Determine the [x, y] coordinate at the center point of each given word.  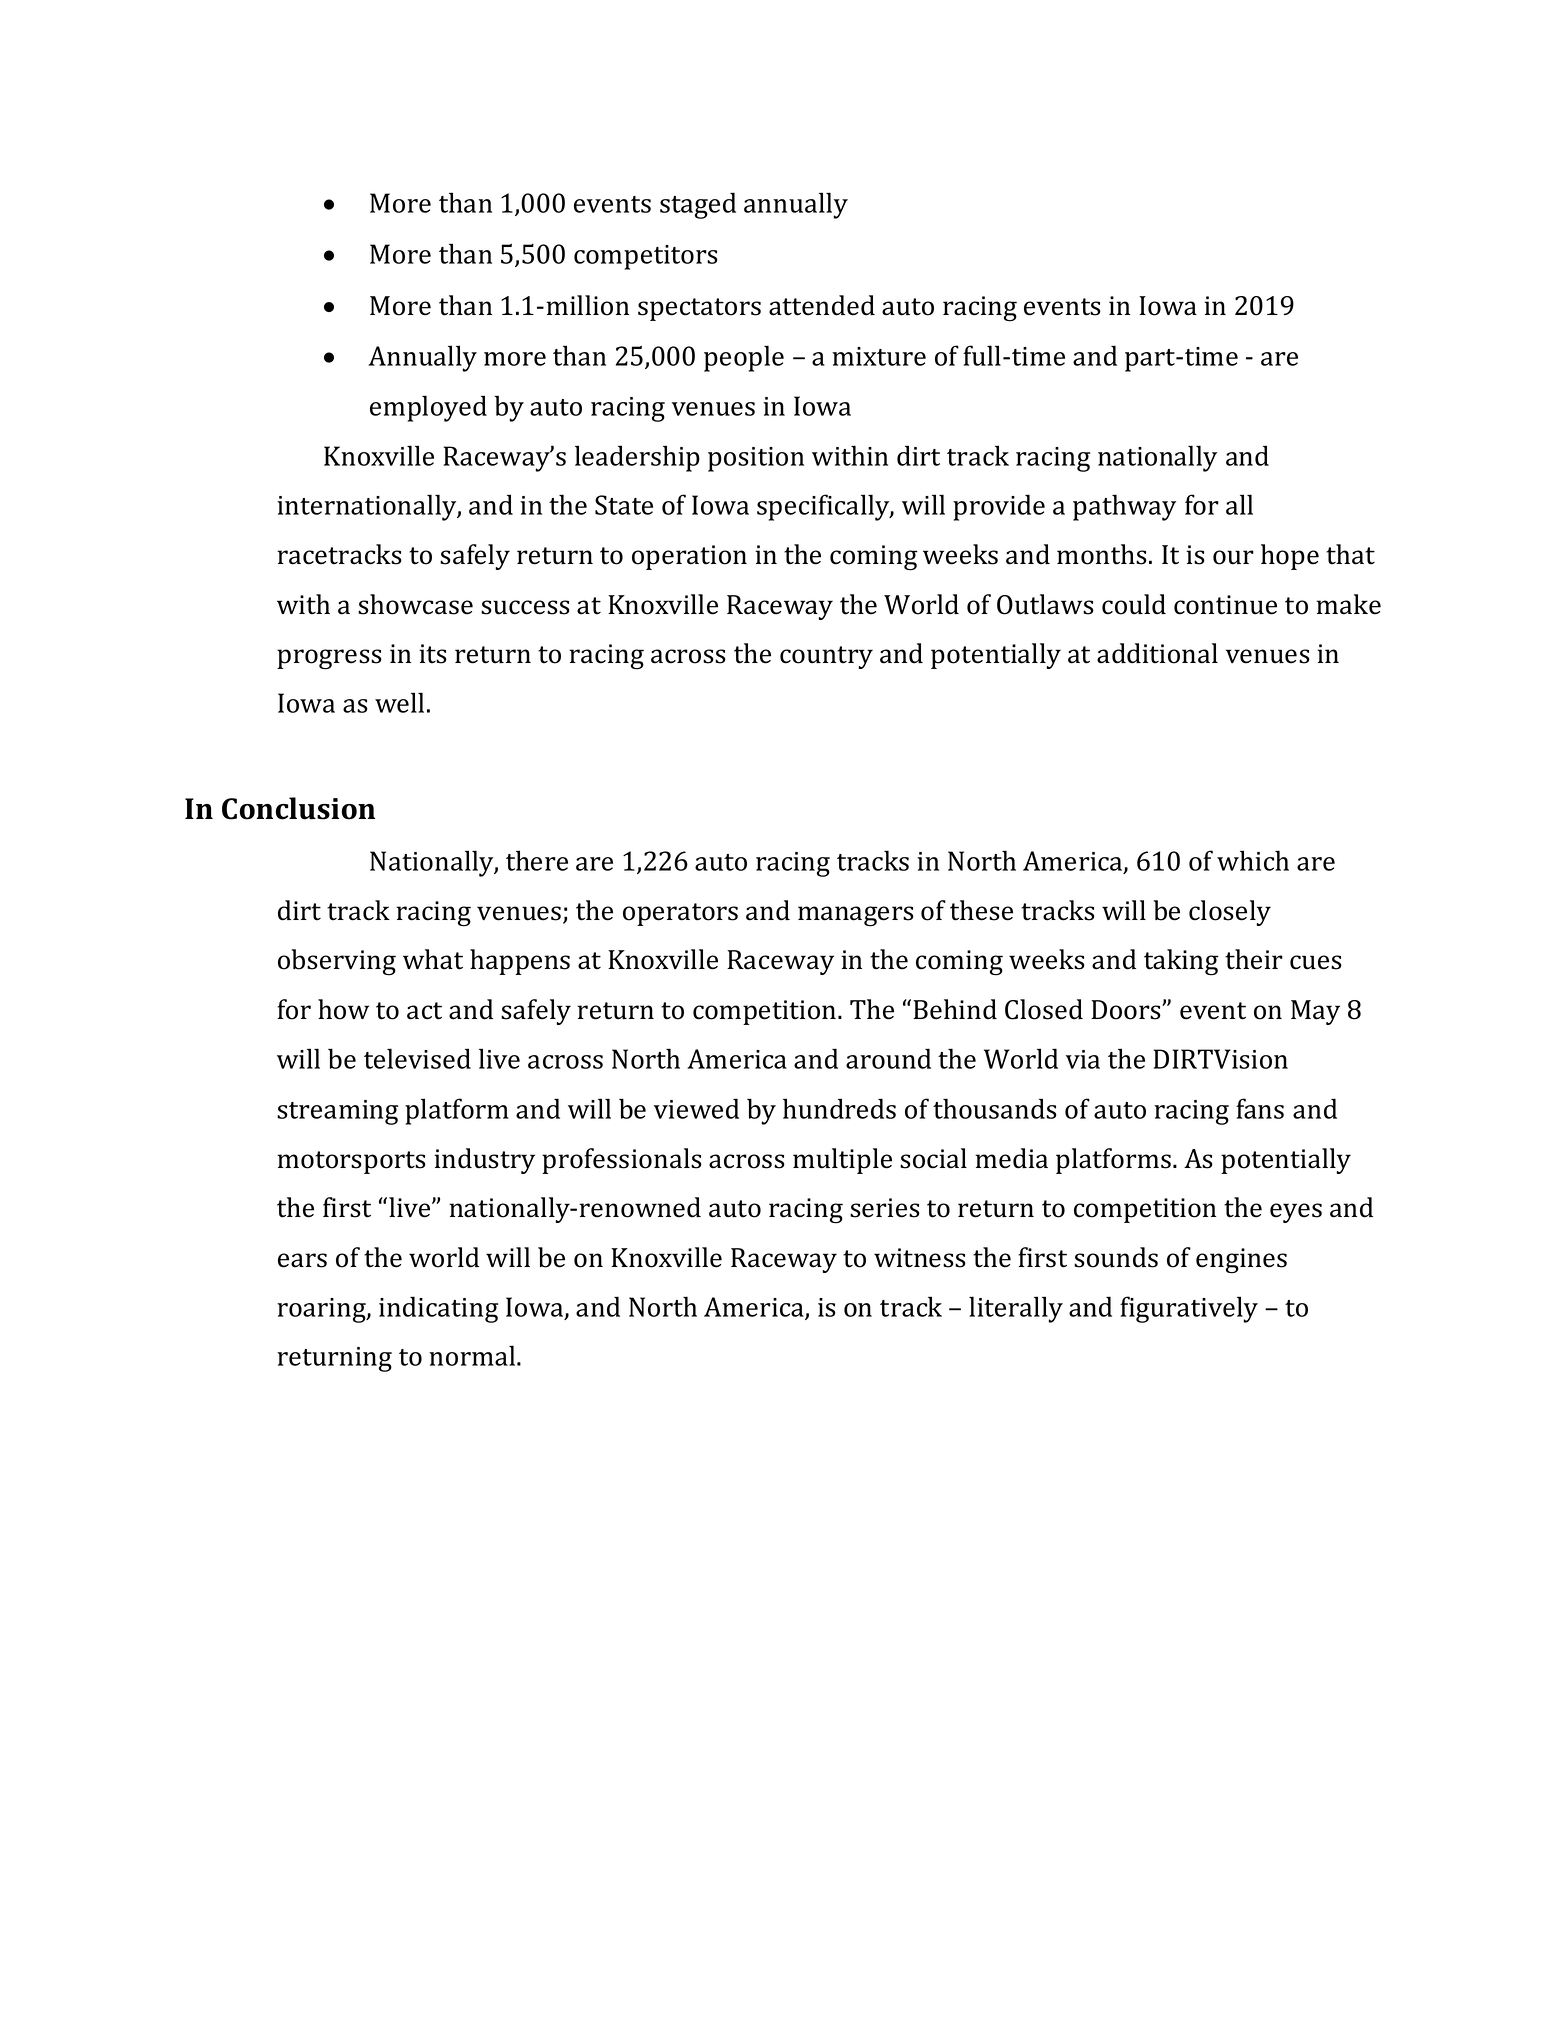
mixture [879, 356]
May [1315, 1012]
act [424, 1011]
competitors [646, 257]
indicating [438, 1309]
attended [822, 305]
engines [1241, 1261]
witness [920, 1258]
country [826, 657]
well [399, 702]
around [888, 1058]
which [1253, 860]
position [756, 459]
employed [428, 408]
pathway [1124, 507]
